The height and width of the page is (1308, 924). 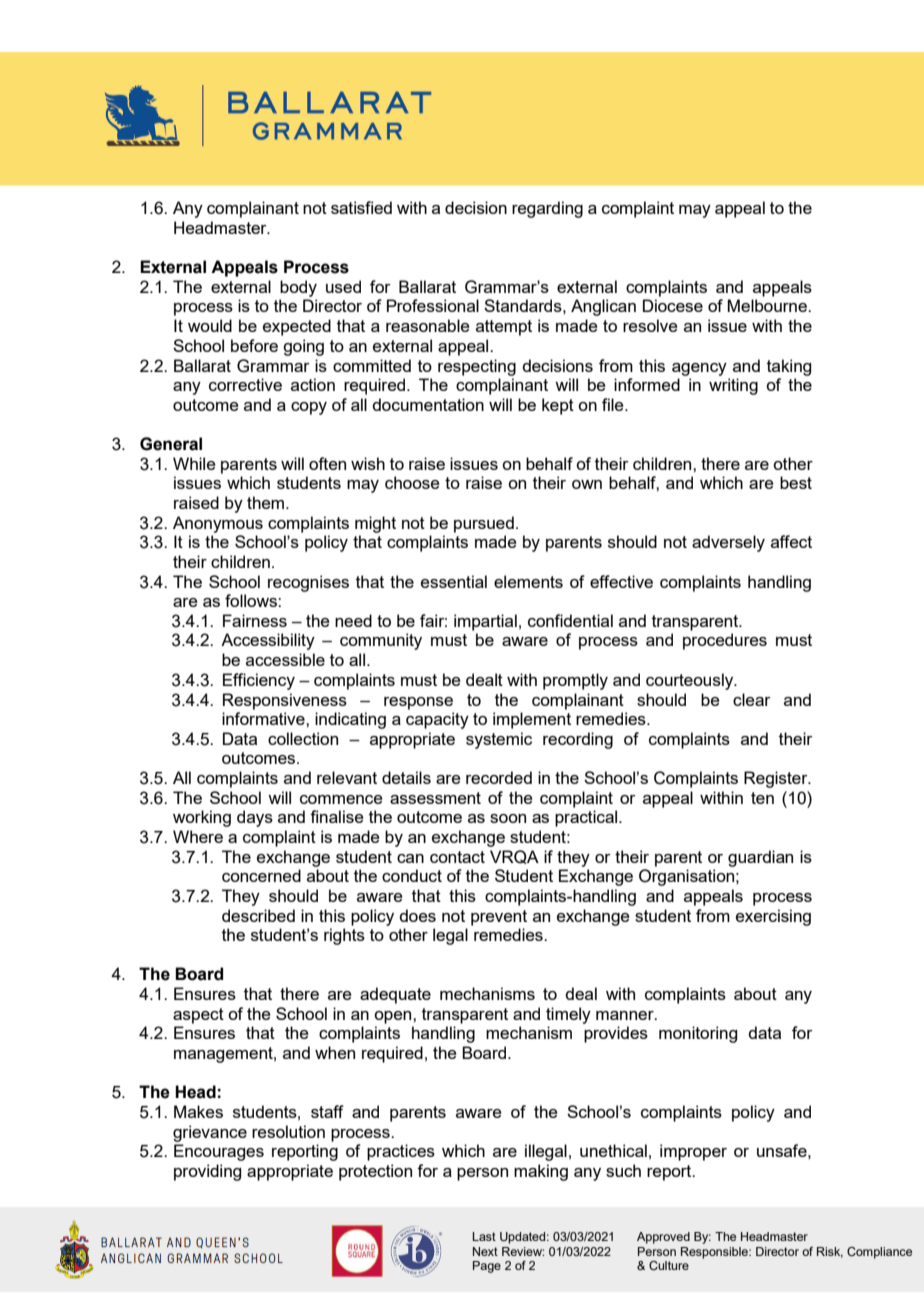 I want to click on follows, so click(x=252, y=600).
